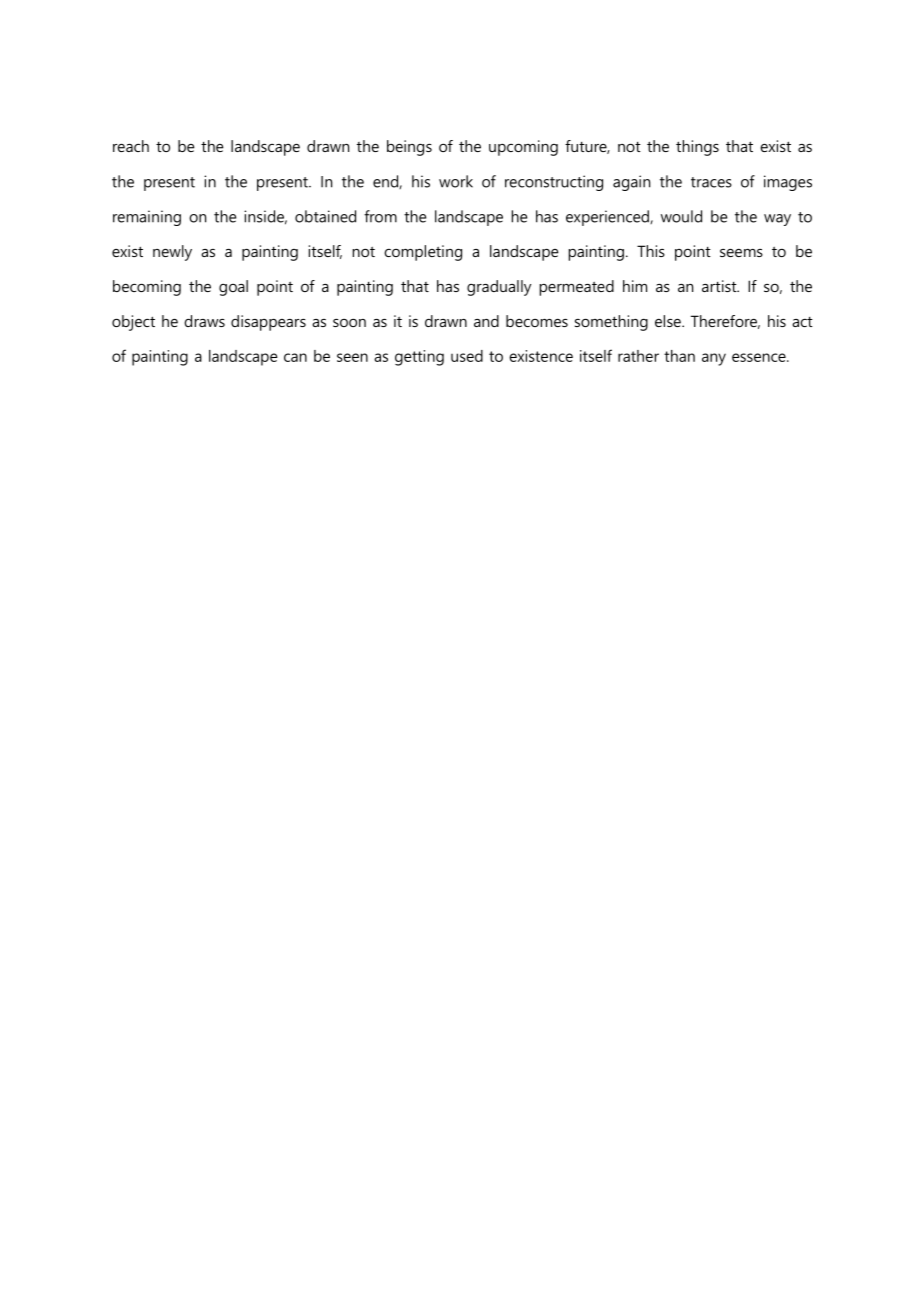 The width and height of the document is (924, 1308). I want to click on can, so click(295, 357).
